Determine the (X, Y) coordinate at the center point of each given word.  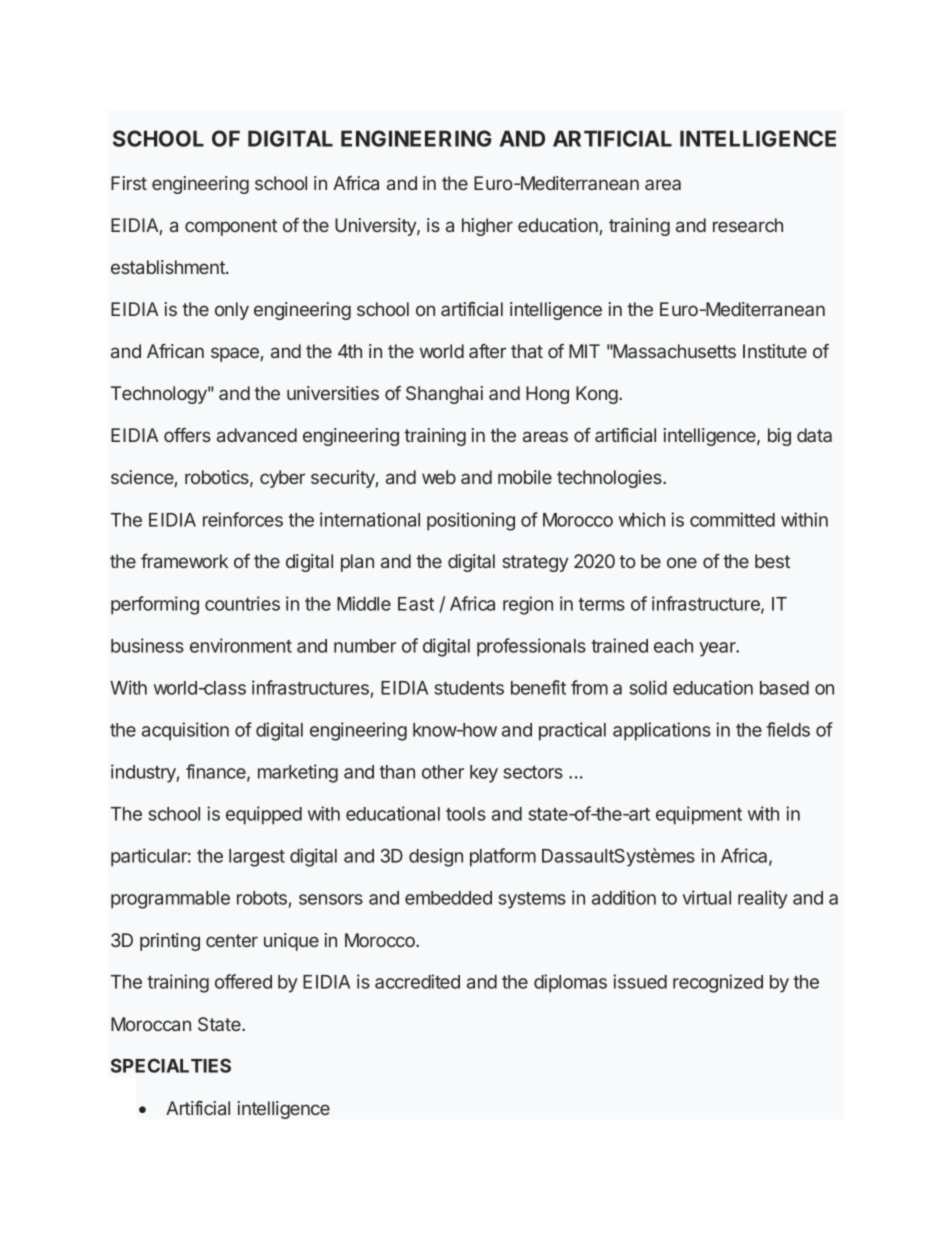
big (779, 437)
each (673, 646)
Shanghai (444, 395)
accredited (417, 981)
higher (487, 227)
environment (241, 645)
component (231, 227)
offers (187, 435)
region (528, 605)
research (748, 225)
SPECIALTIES (171, 1065)
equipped (264, 815)
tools (466, 814)
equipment (699, 815)
